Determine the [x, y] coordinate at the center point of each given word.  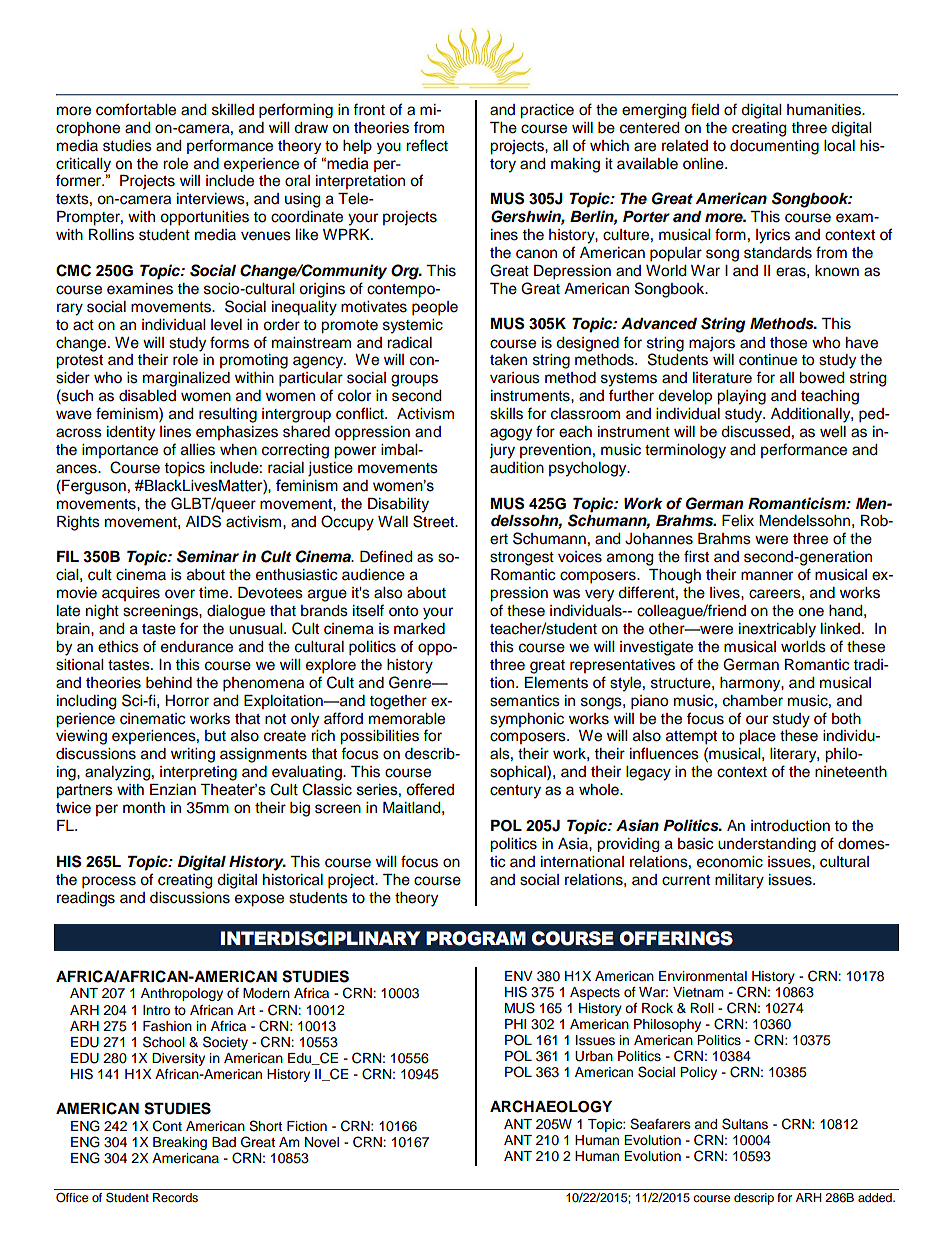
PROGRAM [476, 938]
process [109, 882]
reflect [427, 145]
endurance [197, 647]
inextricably [777, 630]
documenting [774, 147]
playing [741, 397]
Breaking [180, 1143]
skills [506, 414]
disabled [147, 396]
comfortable [136, 109]
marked [419, 629]
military [739, 881]
